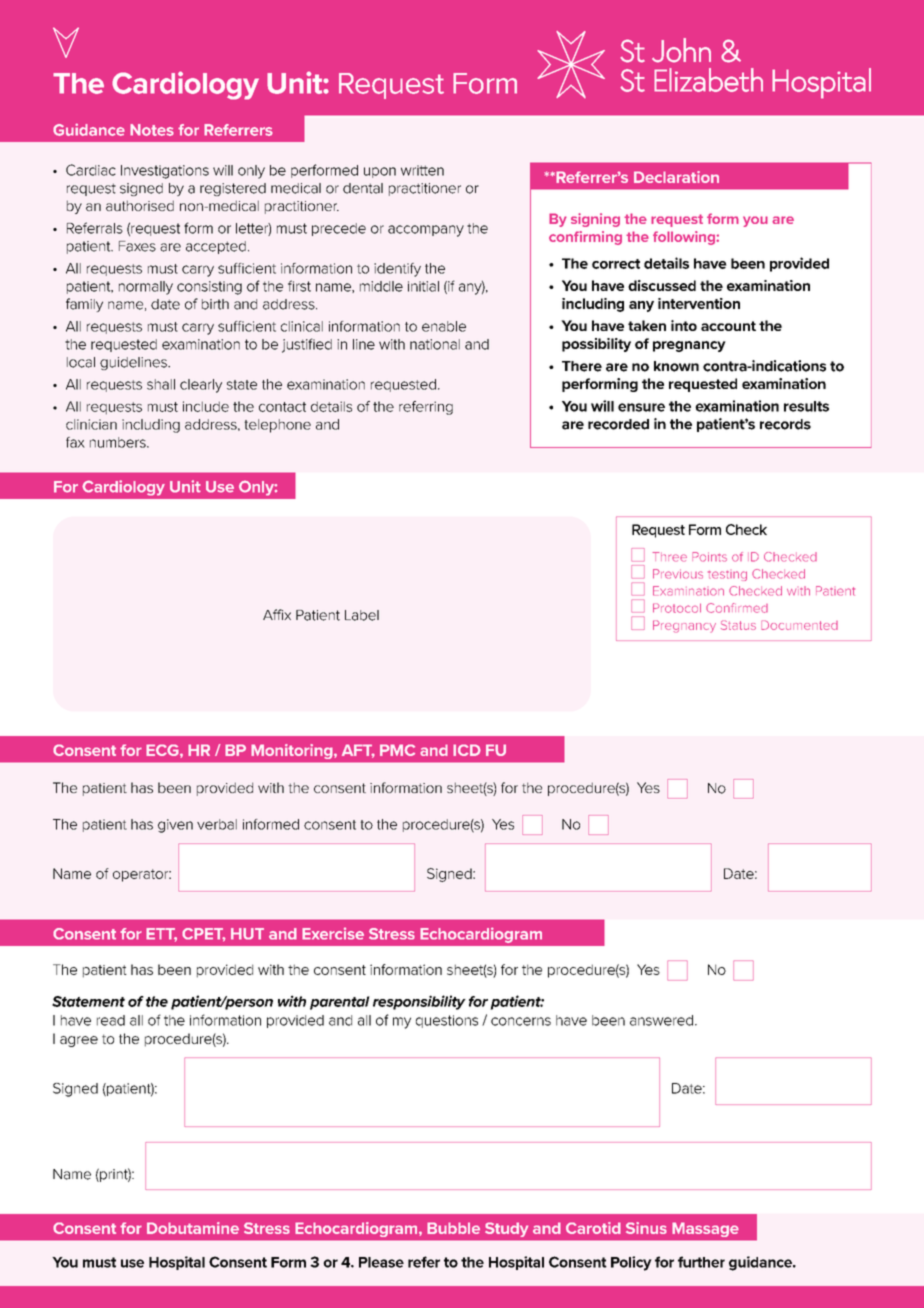 The width and height of the document is (924, 1308). Describe the element at coordinates (435, 344) in the document. I see `national` at that location.
